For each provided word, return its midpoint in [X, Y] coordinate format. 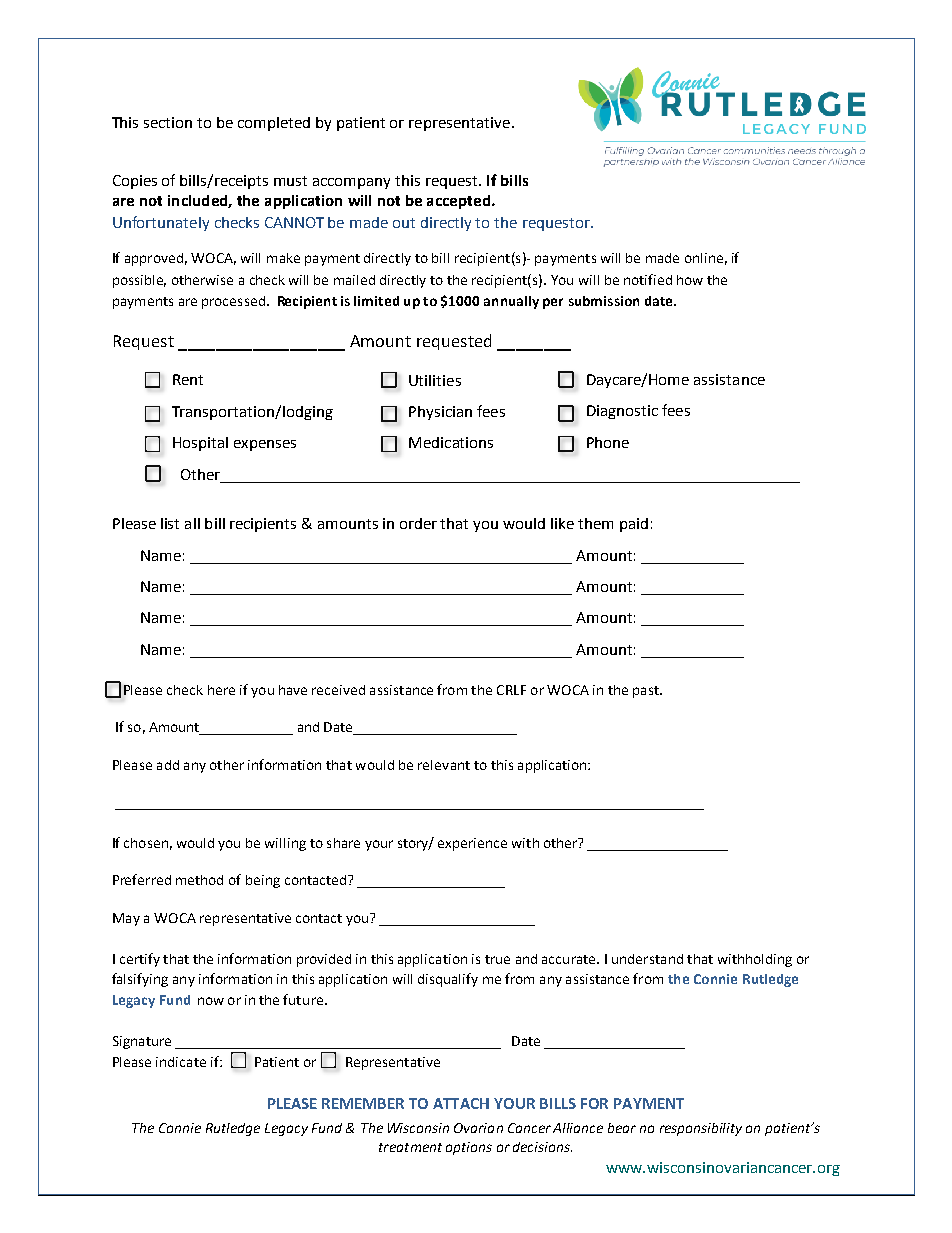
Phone [608, 442]
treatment [410, 1147]
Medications [451, 442]
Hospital [200, 444]
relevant [444, 765]
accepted [458, 202]
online [704, 258]
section [168, 122]
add [168, 765]
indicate [181, 1062]
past [647, 692]
